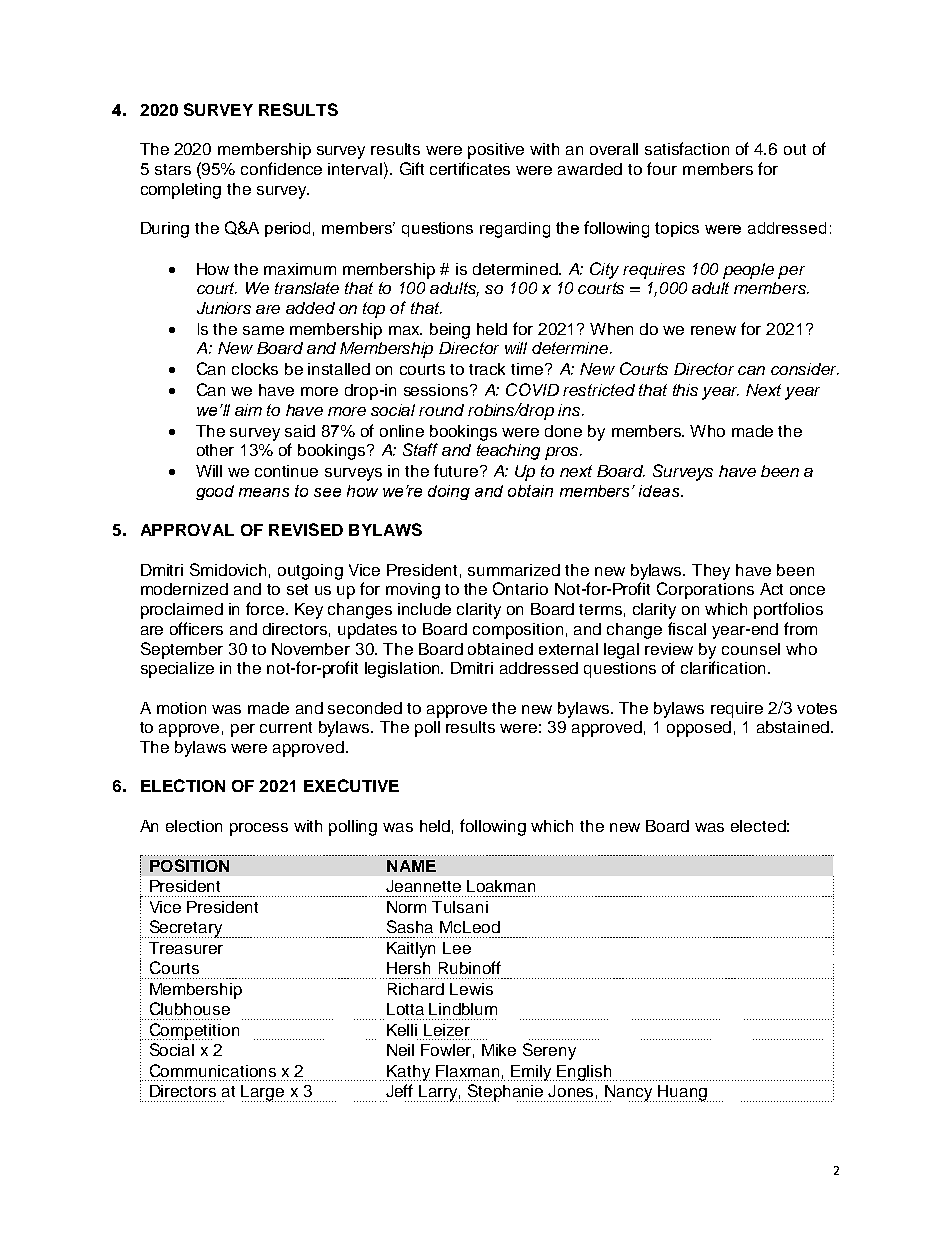 This document has width=952, height=1233. I want to click on certificates, so click(470, 168).
